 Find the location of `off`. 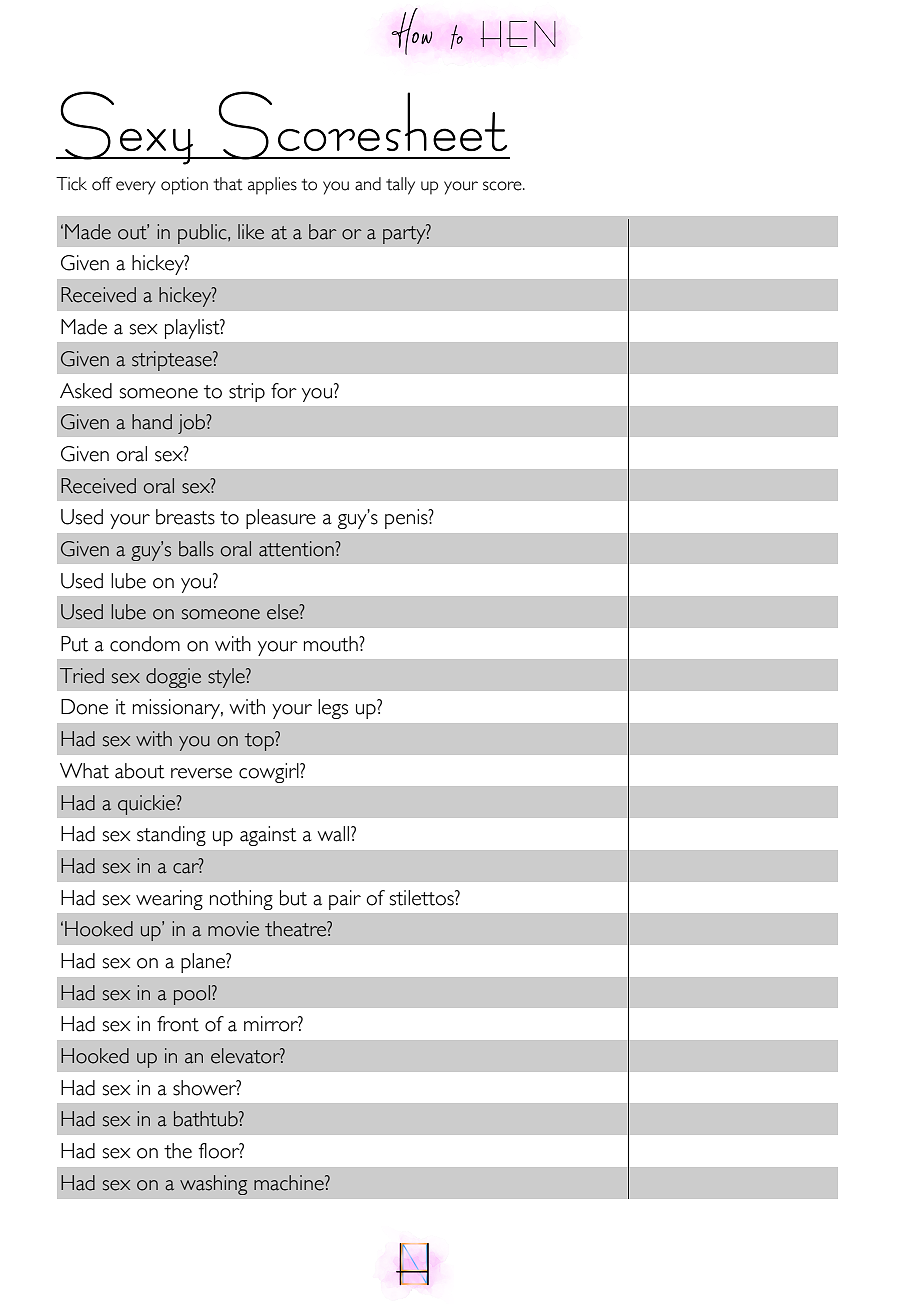

off is located at coordinates (102, 184).
